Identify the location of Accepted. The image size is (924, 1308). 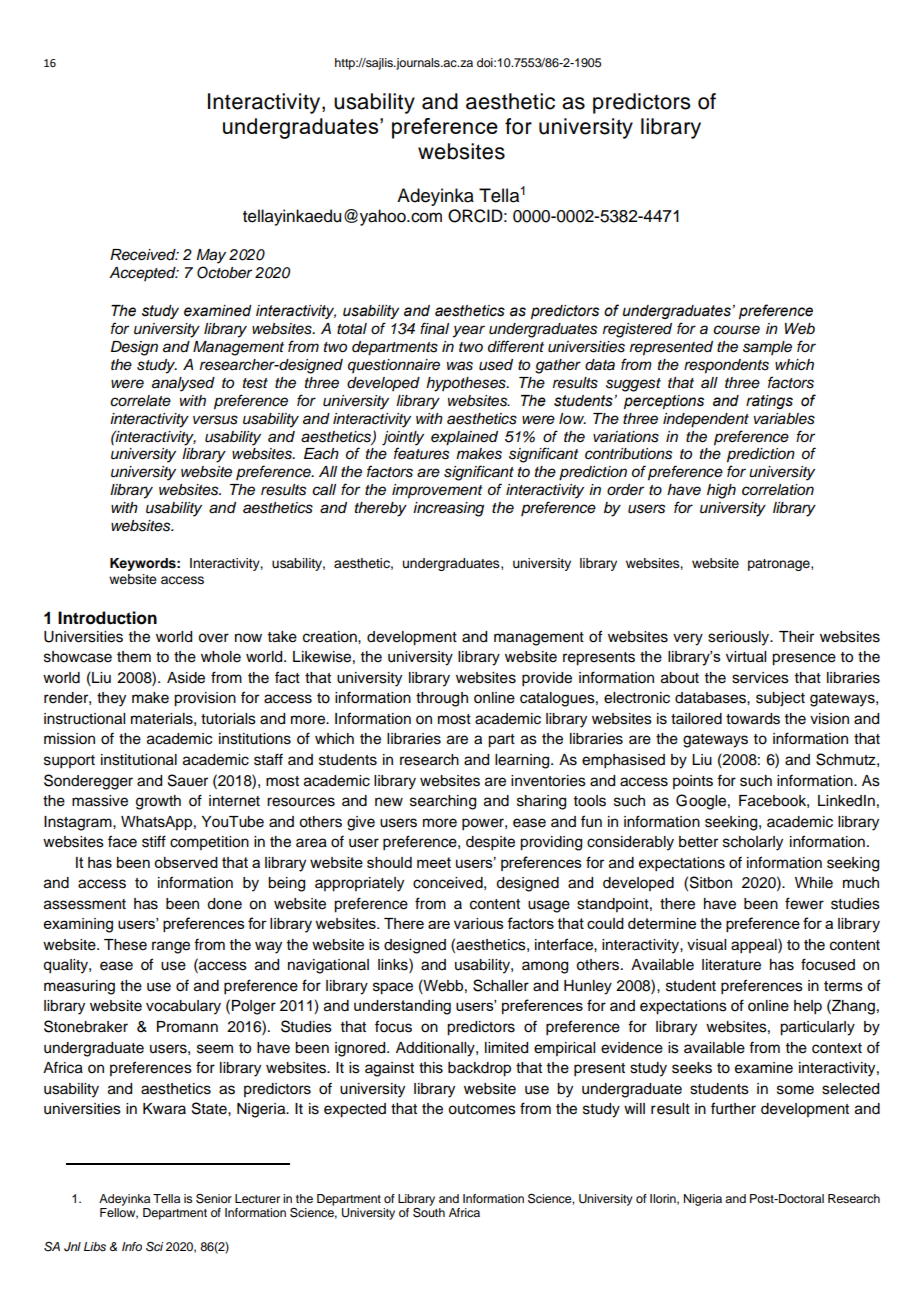
(143, 274).
